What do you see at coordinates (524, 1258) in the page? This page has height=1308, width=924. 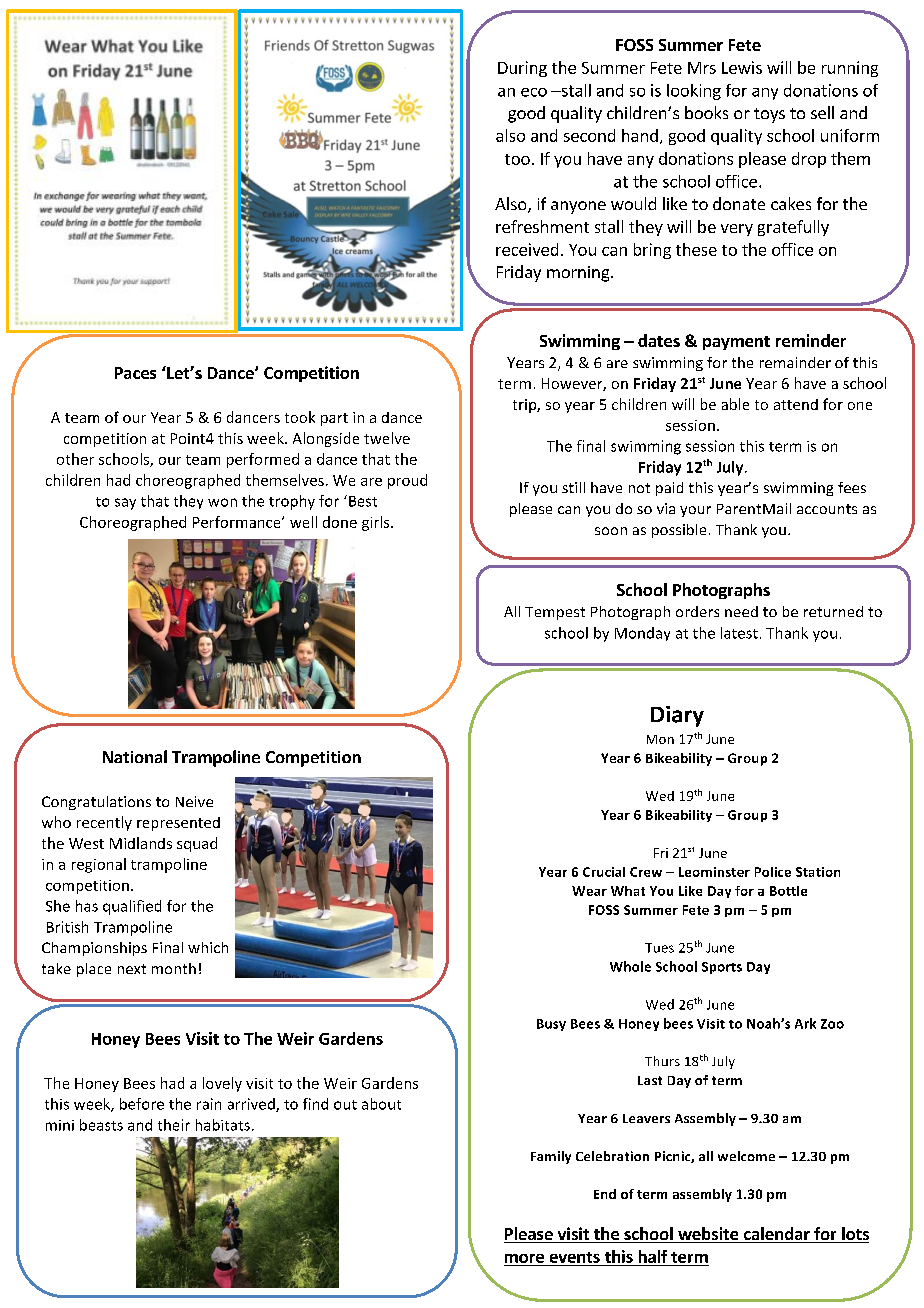 I see `more` at bounding box center [524, 1258].
